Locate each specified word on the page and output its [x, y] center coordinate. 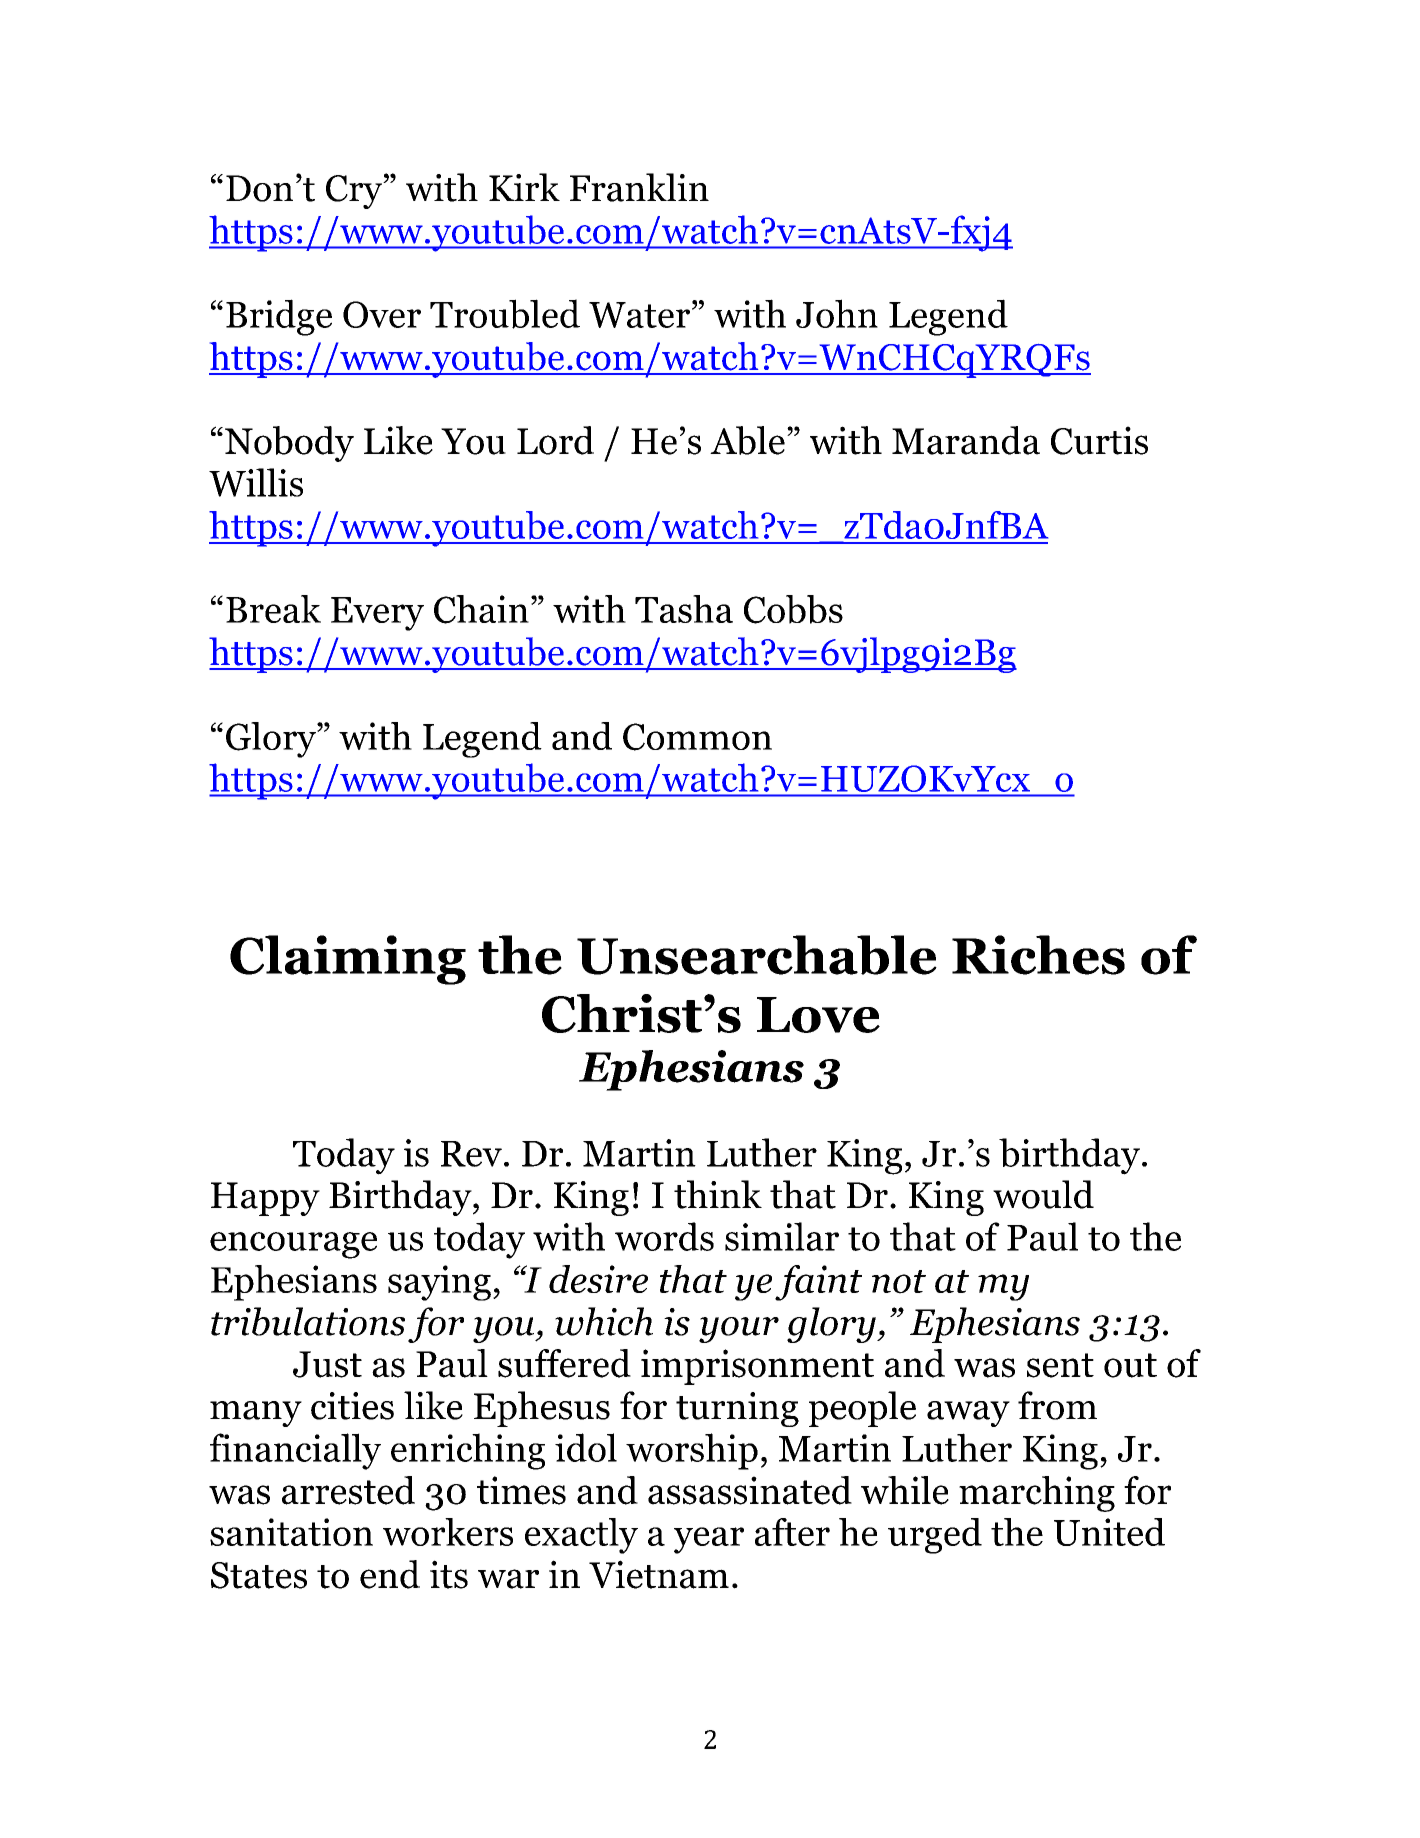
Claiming [348, 960]
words [664, 1236]
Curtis [1099, 440]
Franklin [639, 187]
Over [382, 314]
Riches [1038, 955]
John [837, 313]
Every [377, 614]
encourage [293, 1245]
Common [697, 737]
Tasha [684, 609]
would [1043, 1194]
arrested [348, 1490]
